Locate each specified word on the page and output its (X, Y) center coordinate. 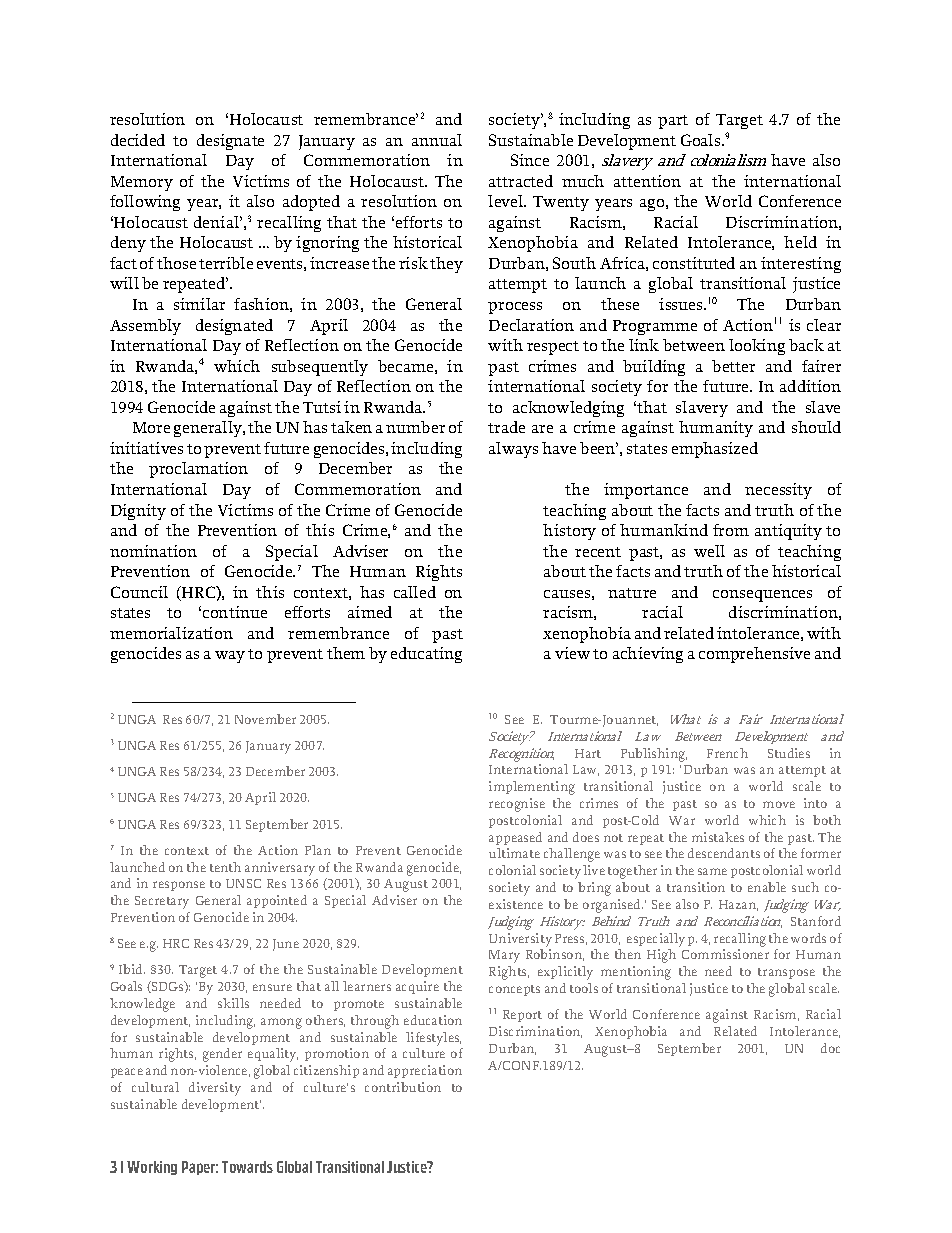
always (513, 450)
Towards (247, 1167)
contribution (403, 1087)
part (673, 122)
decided (138, 140)
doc (830, 1048)
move (779, 804)
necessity (778, 491)
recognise (517, 805)
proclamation (198, 470)
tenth (225, 867)
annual (437, 140)
